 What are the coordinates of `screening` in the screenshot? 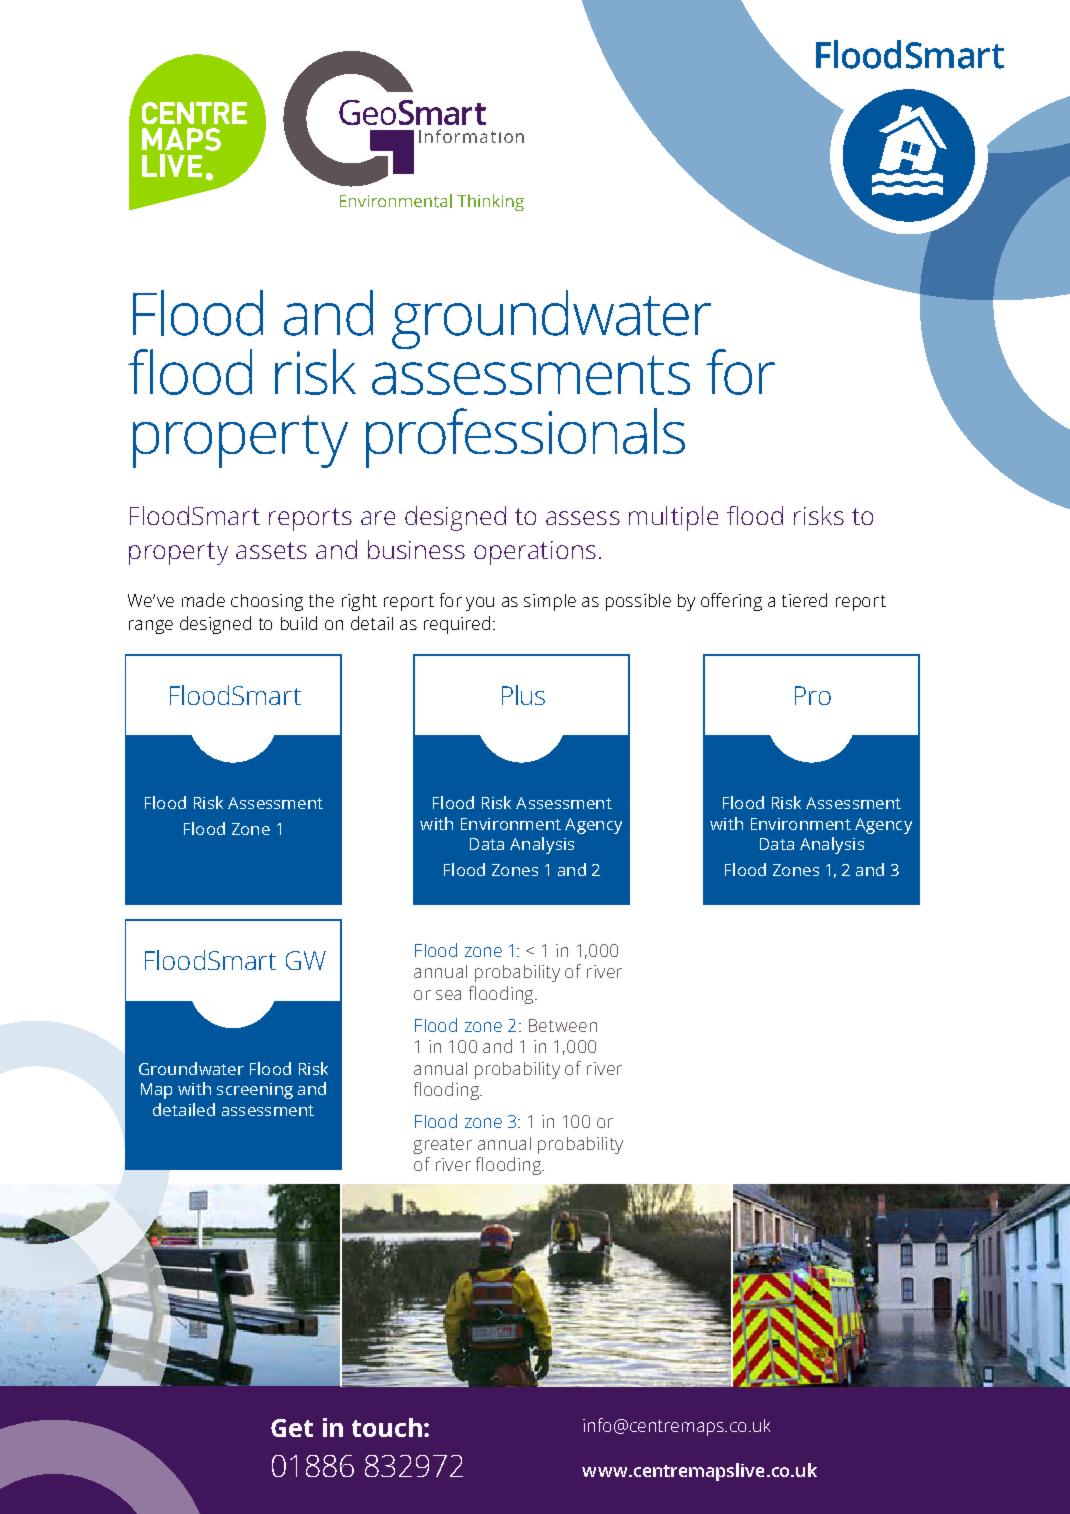 It's located at (255, 1091).
